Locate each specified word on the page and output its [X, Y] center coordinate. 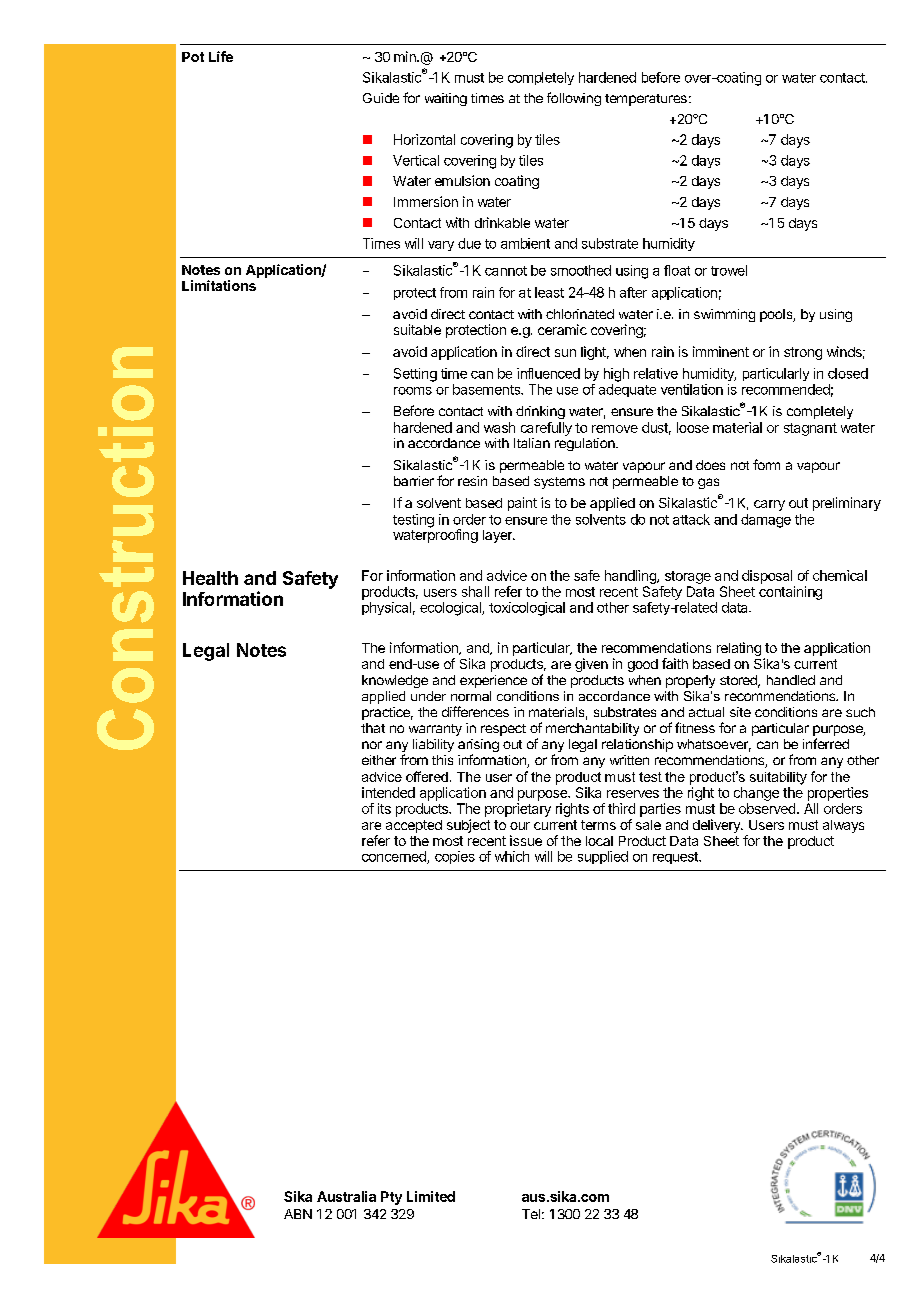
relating [739, 649]
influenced [548, 373]
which [512, 856]
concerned [395, 857]
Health [210, 578]
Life [221, 56]
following [574, 99]
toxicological [527, 609]
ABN [298, 1214]
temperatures [646, 100]
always [843, 826]
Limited [431, 1196]
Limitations [219, 285]
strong [803, 353]
